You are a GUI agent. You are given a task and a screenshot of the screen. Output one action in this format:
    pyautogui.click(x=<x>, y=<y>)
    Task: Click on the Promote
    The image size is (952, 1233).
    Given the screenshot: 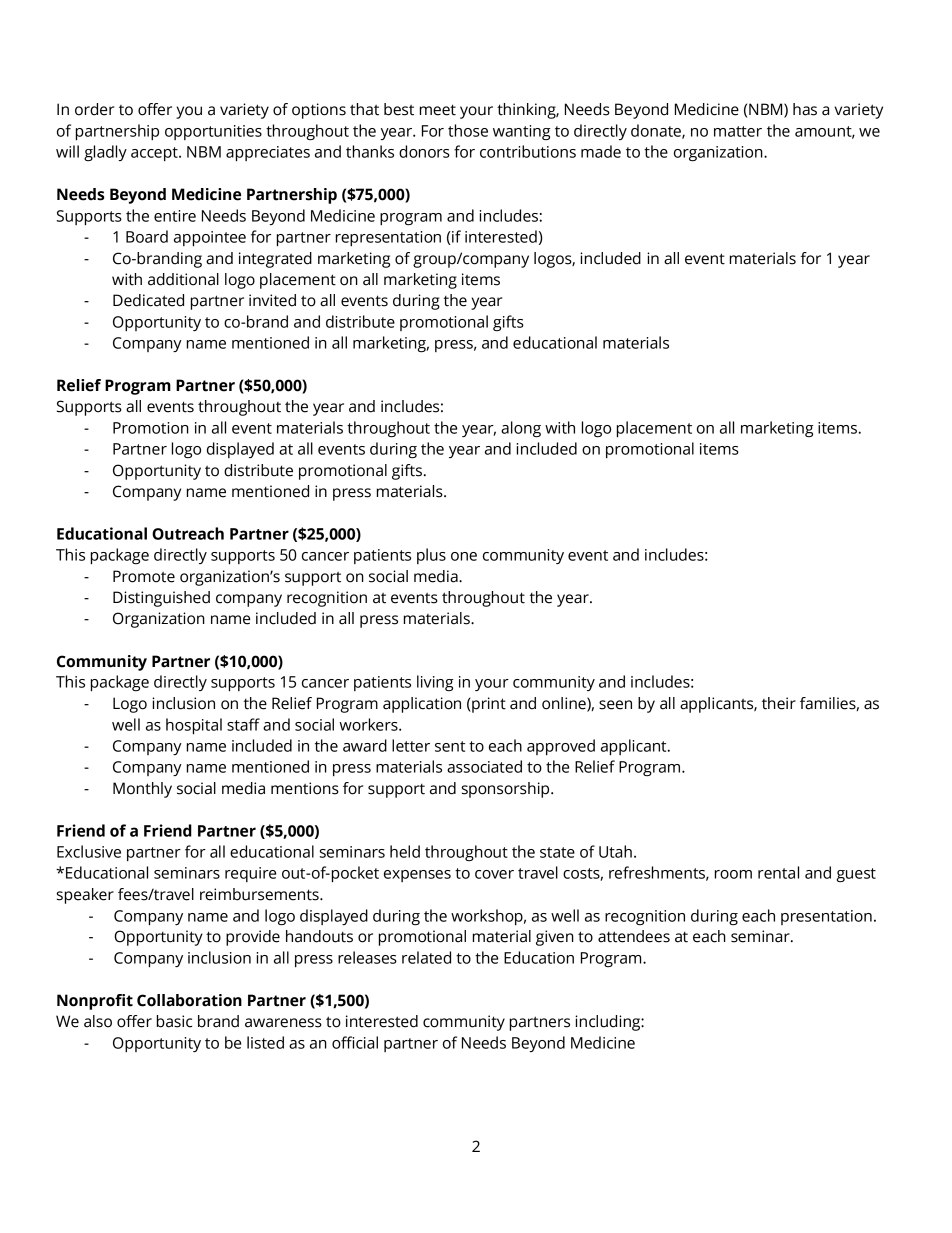 What is the action you would take?
    pyautogui.click(x=144, y=576)
